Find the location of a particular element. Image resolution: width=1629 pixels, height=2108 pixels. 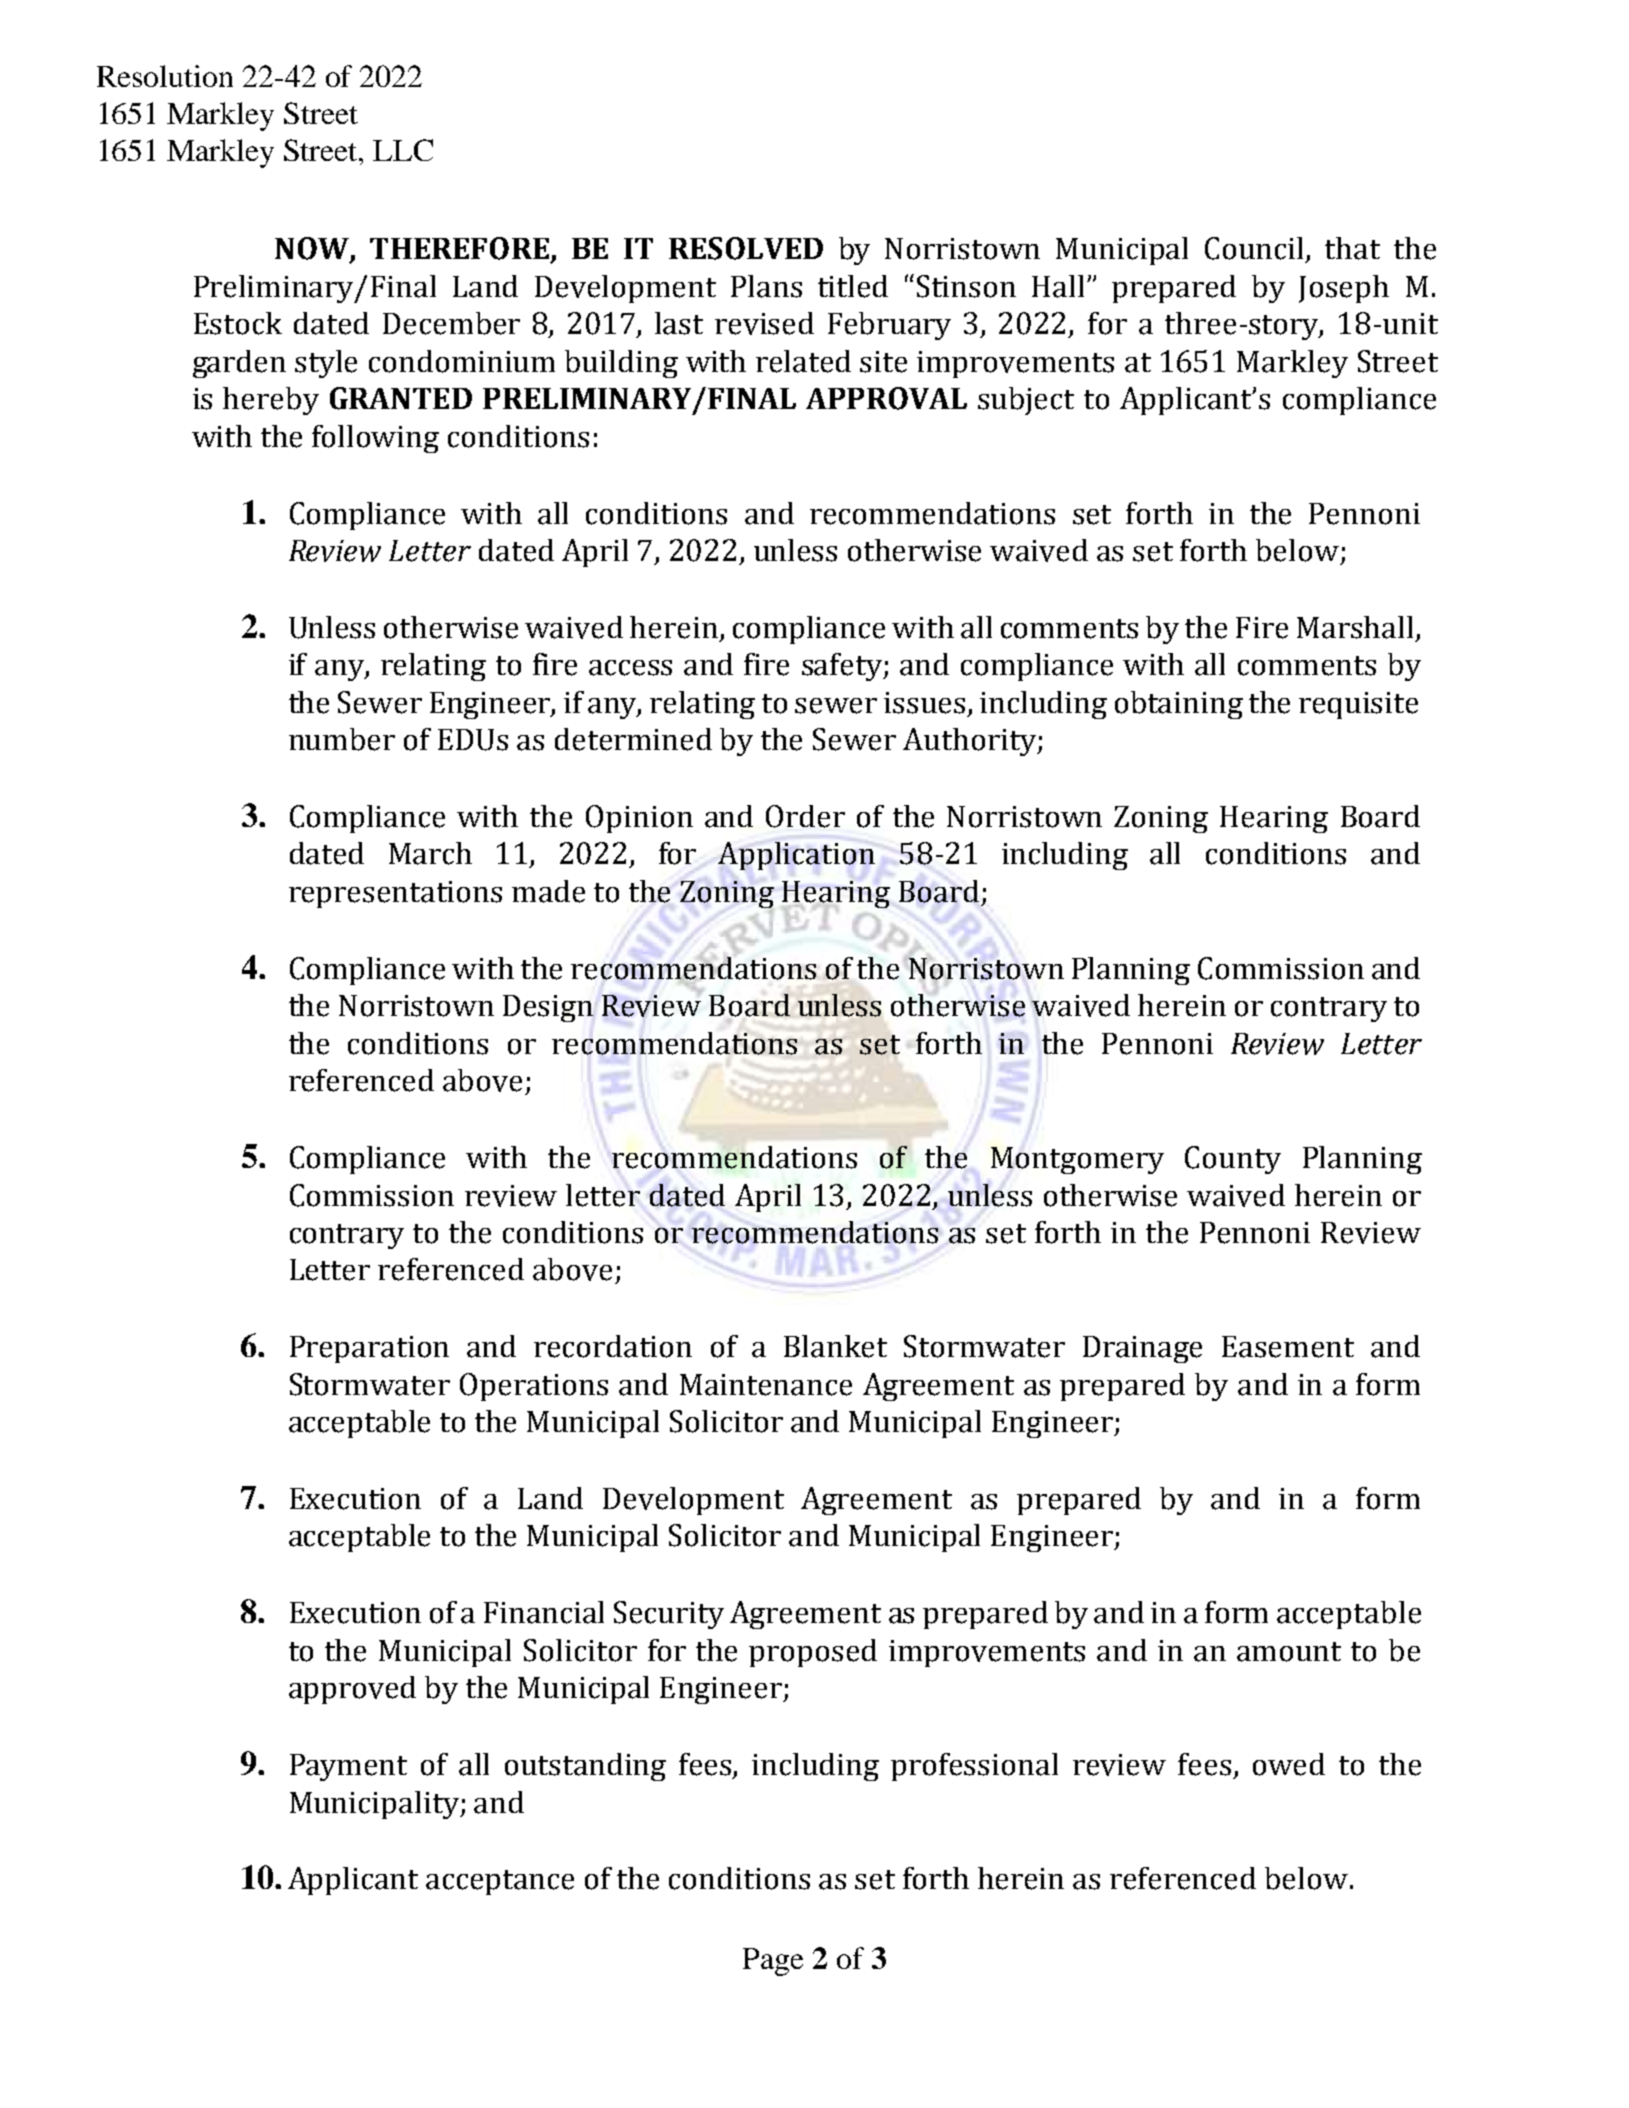

RESOLVED is located at coordinates (746, 248).
